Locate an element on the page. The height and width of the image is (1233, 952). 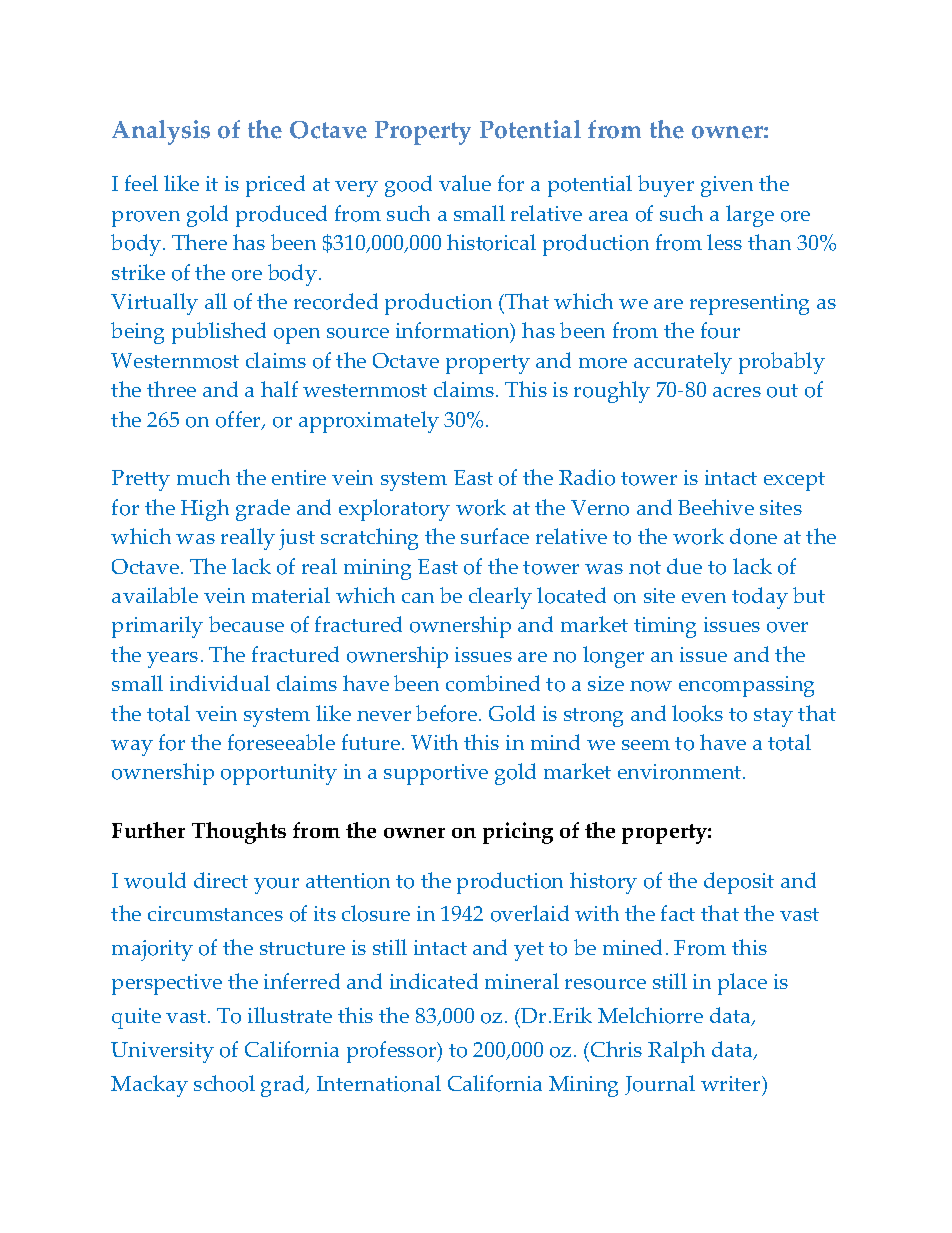
Thoughts is located at coordinates (239, 833).
